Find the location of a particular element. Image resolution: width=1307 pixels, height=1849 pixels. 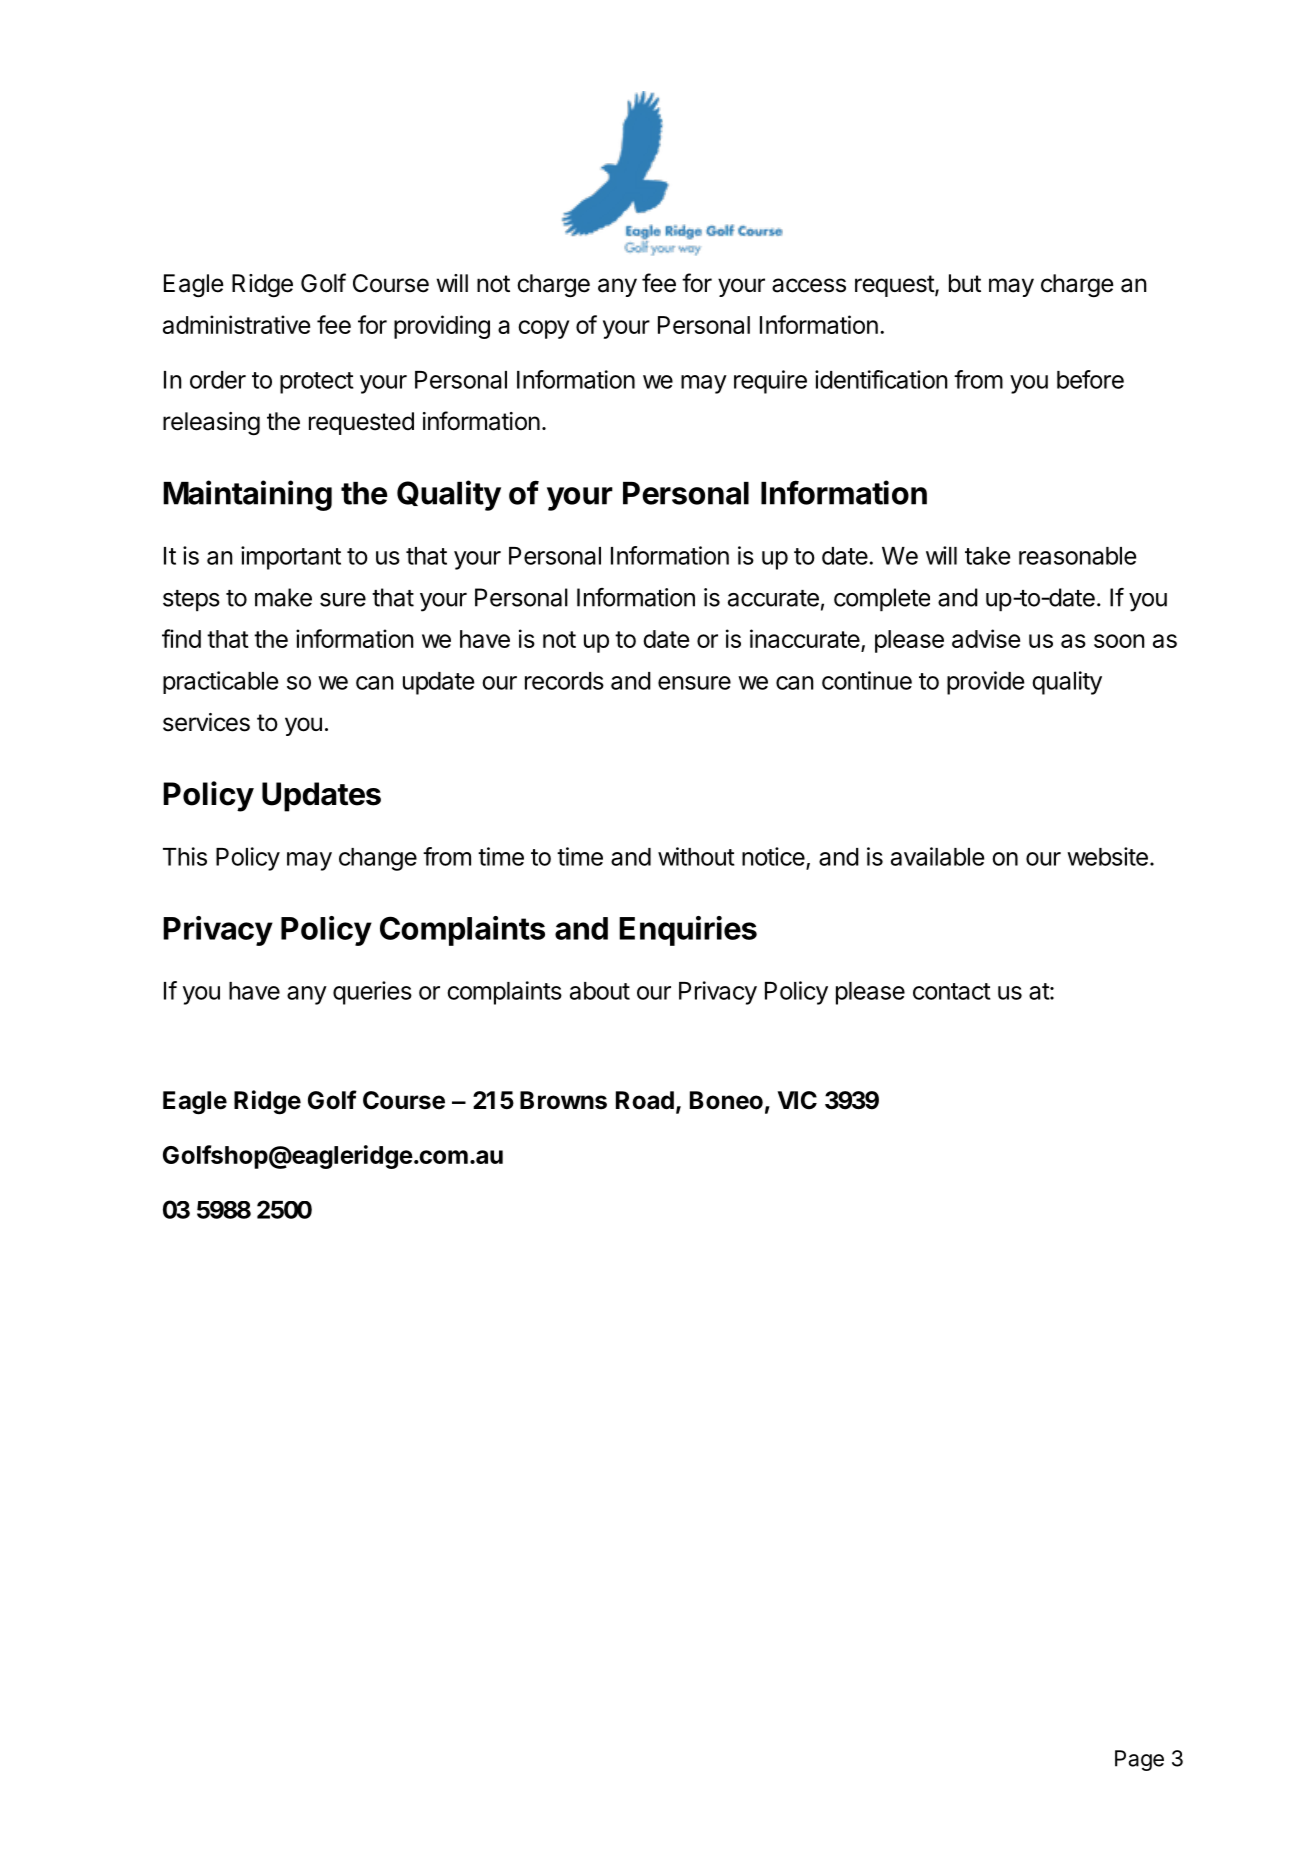

Page is located at coordinates (1139, 1760).
